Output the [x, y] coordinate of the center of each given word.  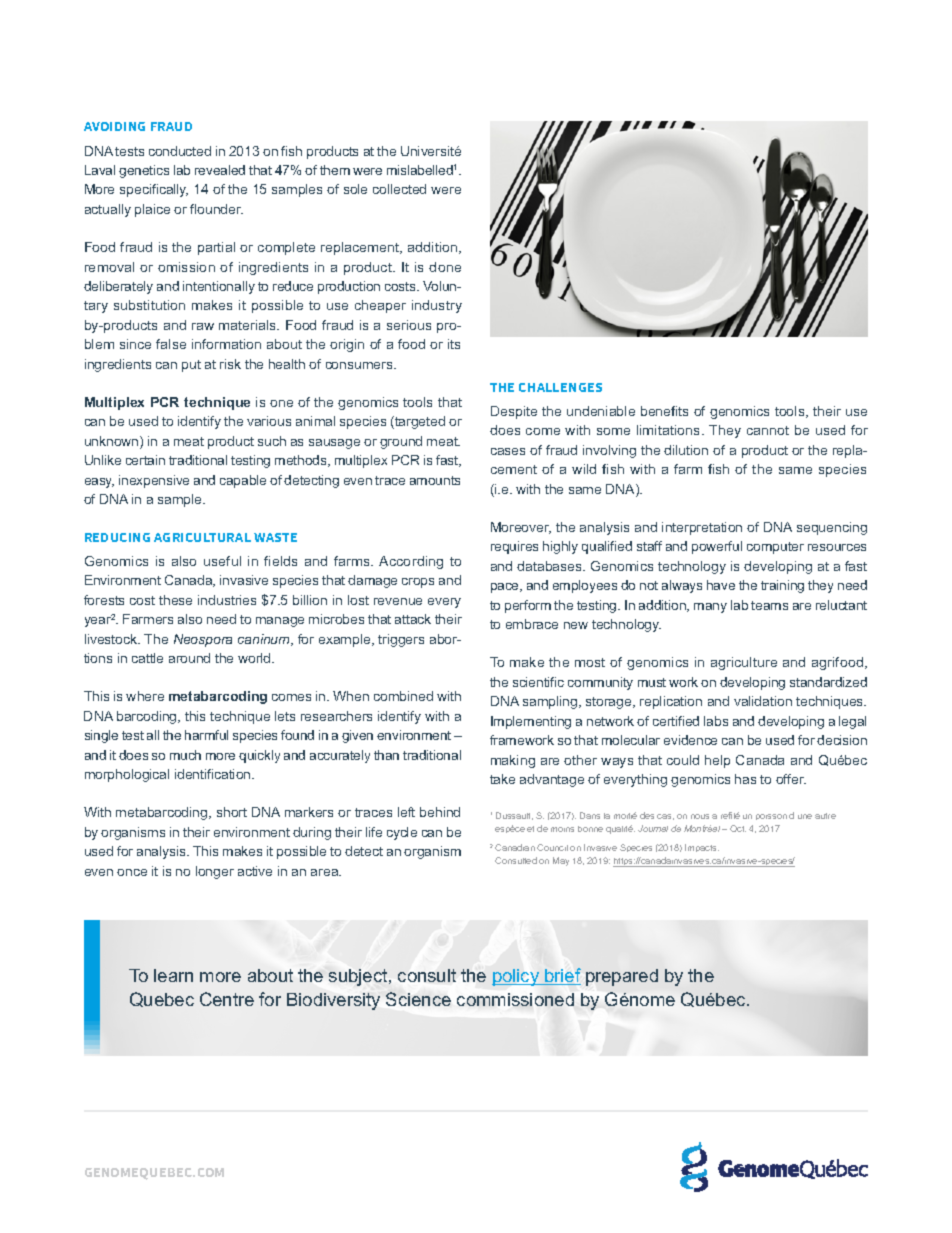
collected [399, 189]
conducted [180, 151]
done [445, 267]
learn [173, 975]
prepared [622, 977]
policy [517, 977]
